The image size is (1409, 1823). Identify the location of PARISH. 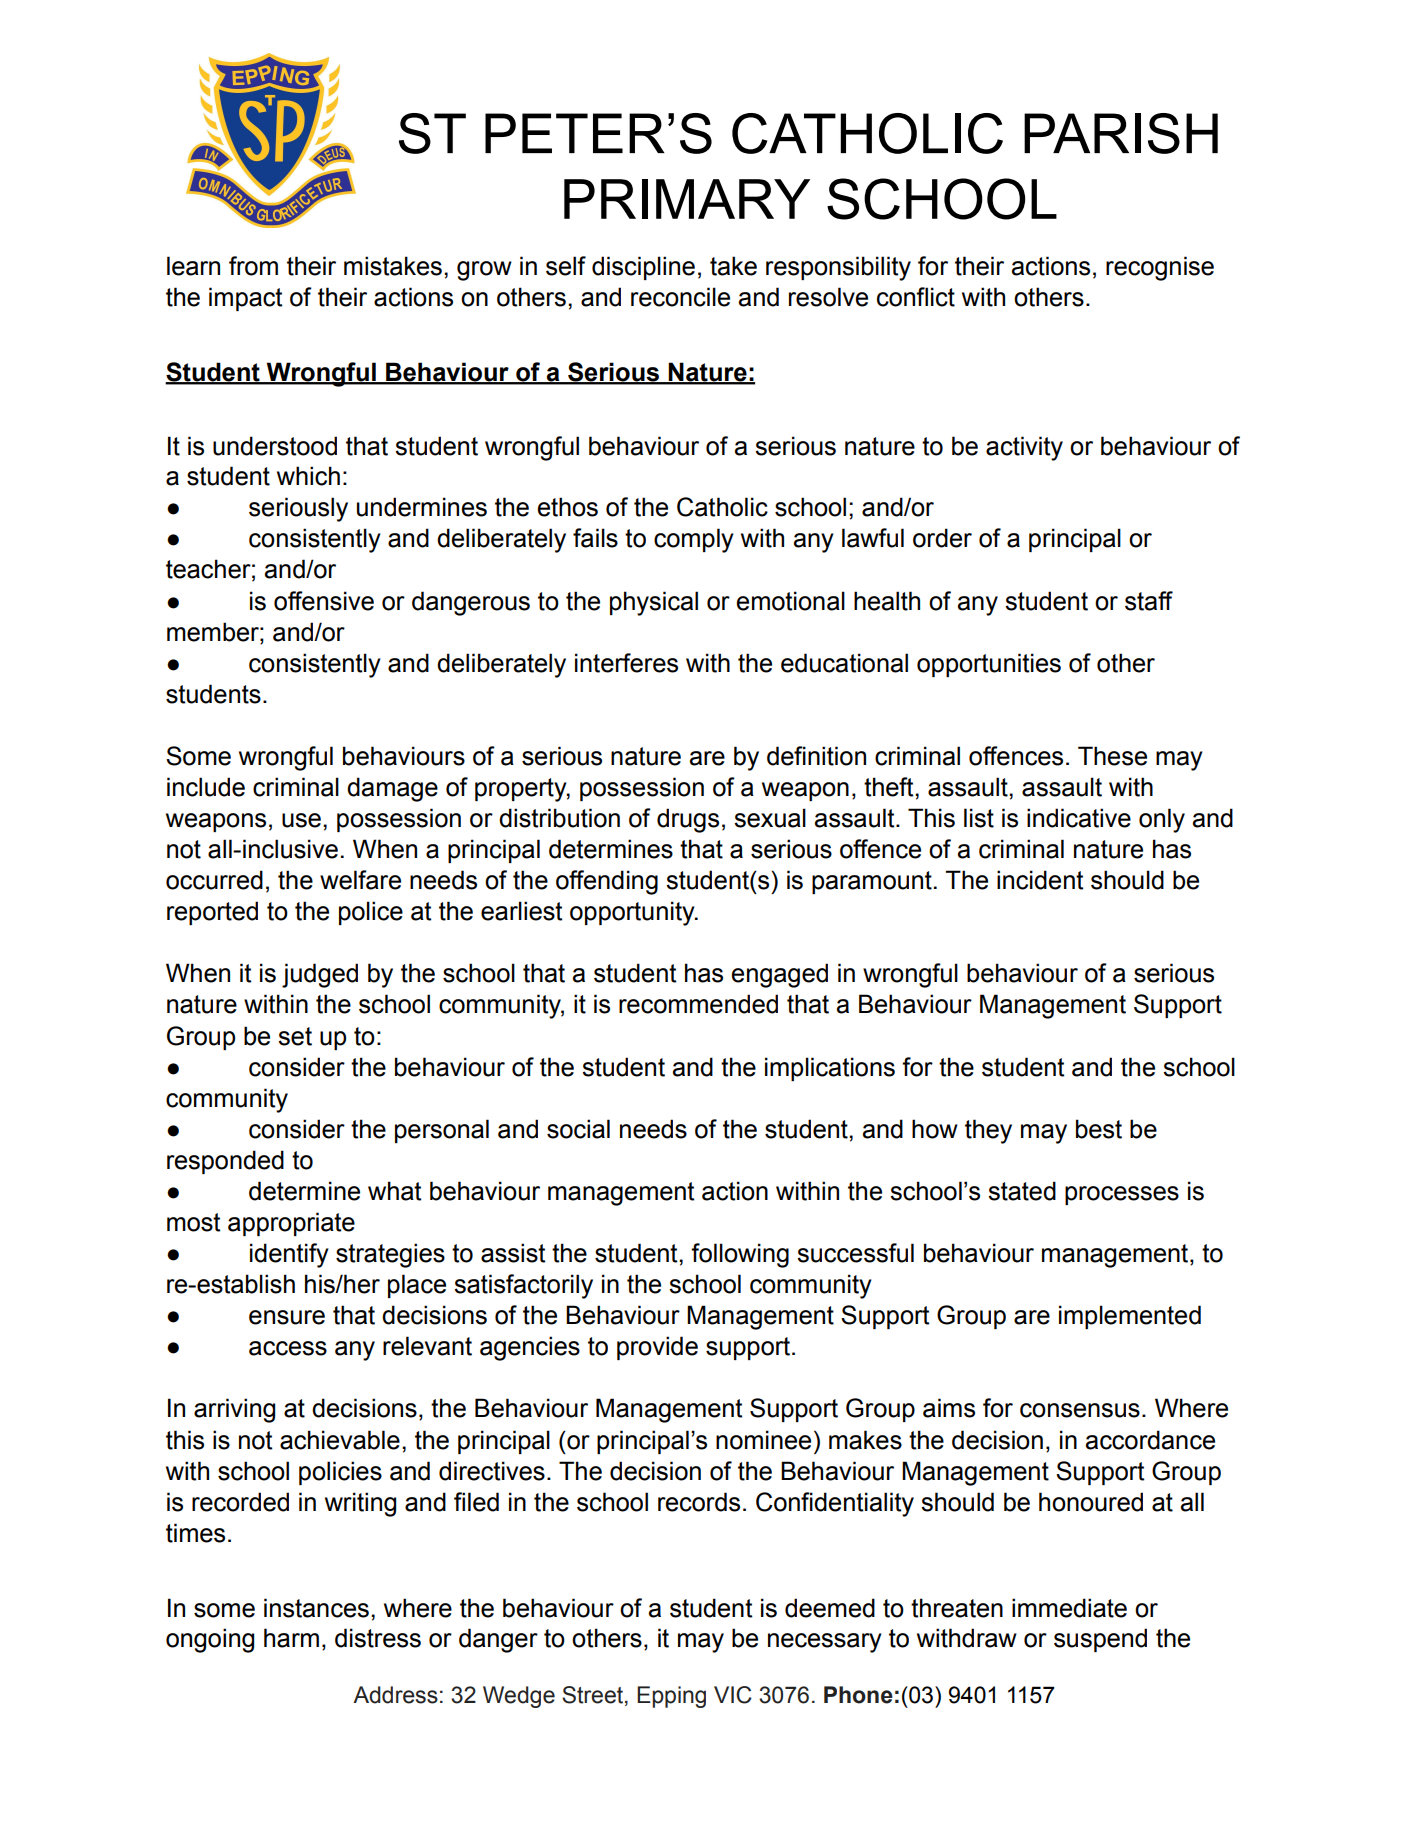
(1121, 133).
